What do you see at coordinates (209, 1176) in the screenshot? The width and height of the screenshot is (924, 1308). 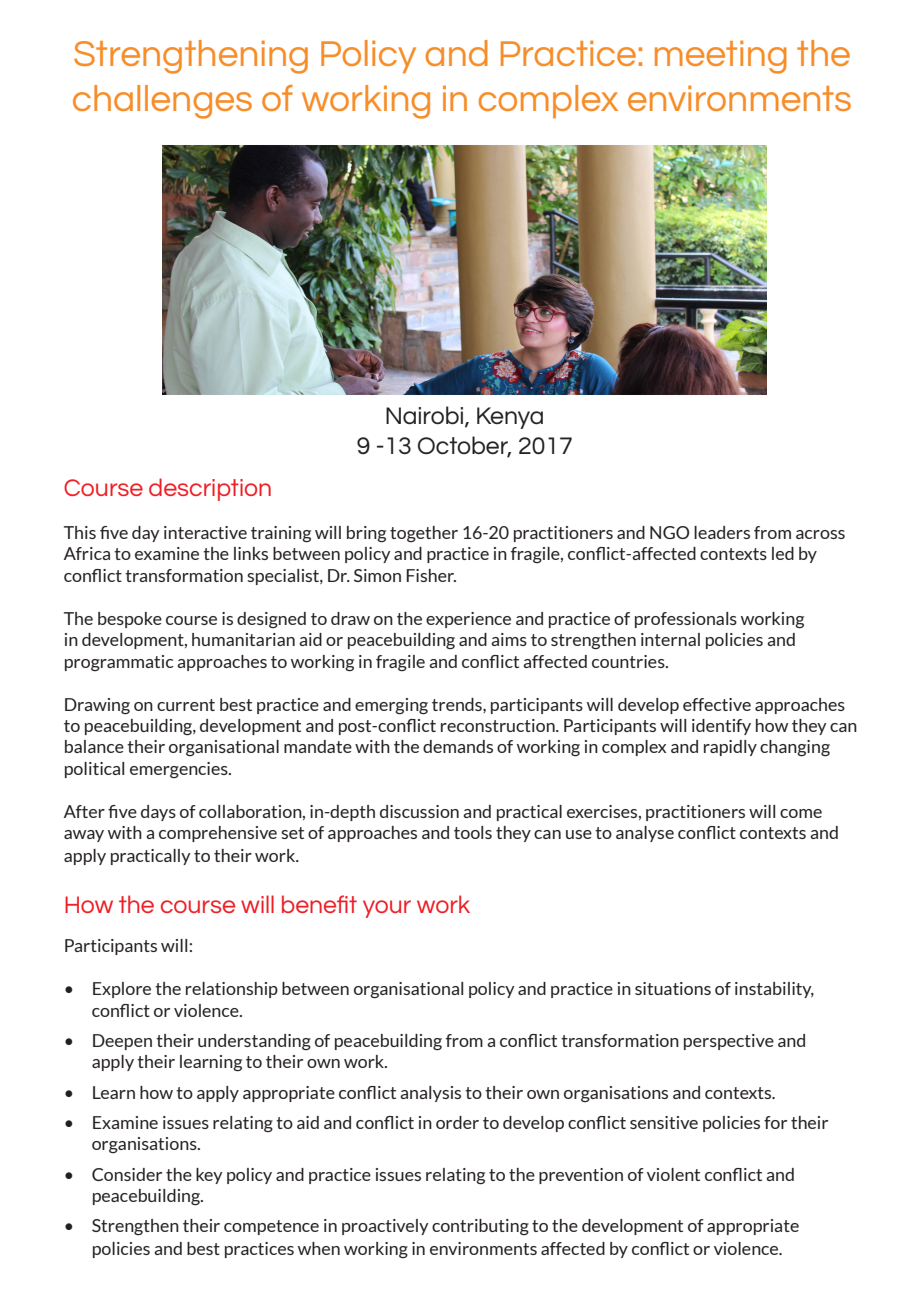 I see `key` at bounding box center [209, 1176].
